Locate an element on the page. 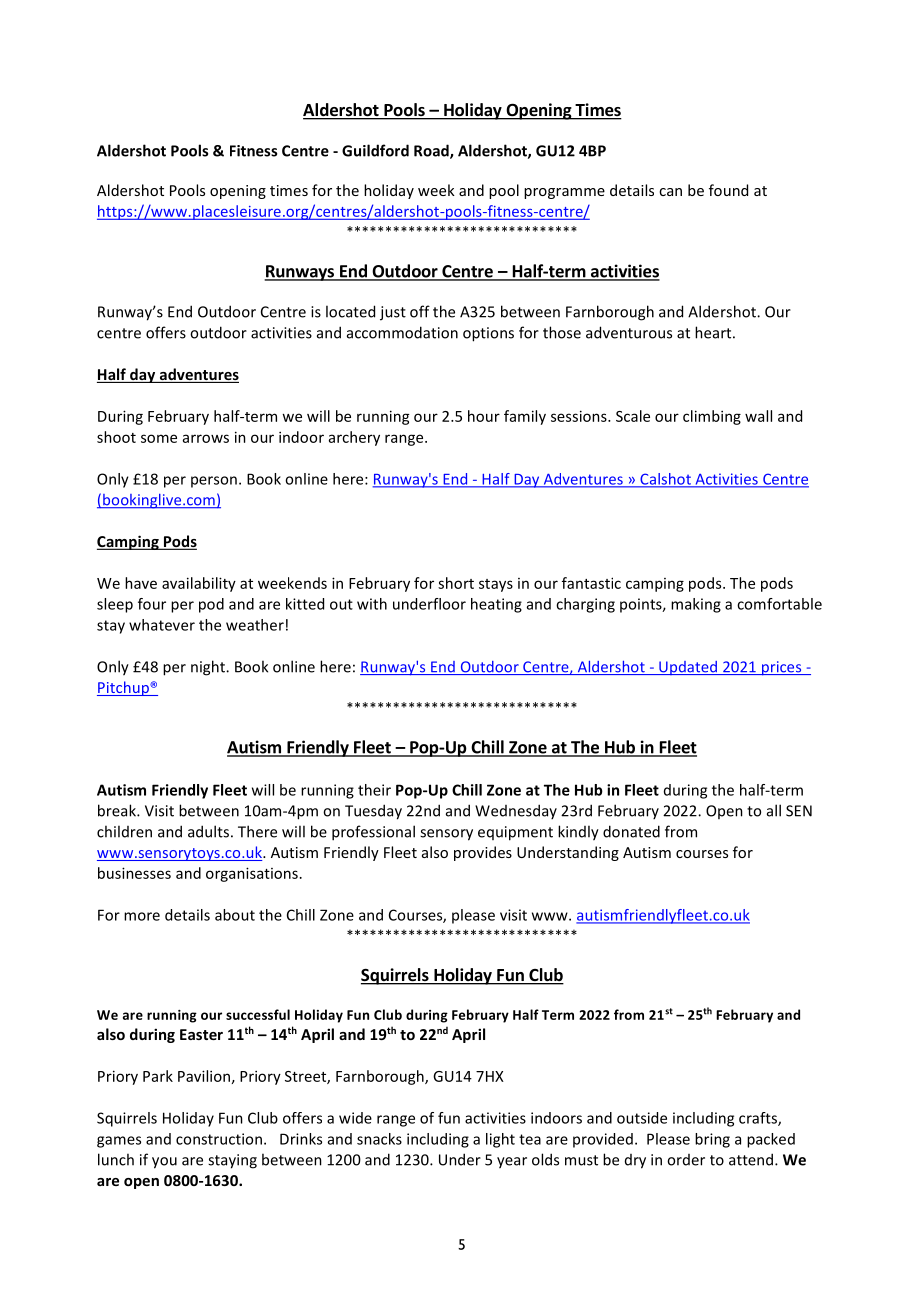 This image has height=1308, width=924. climbing is located at coordinates (712, 417).
